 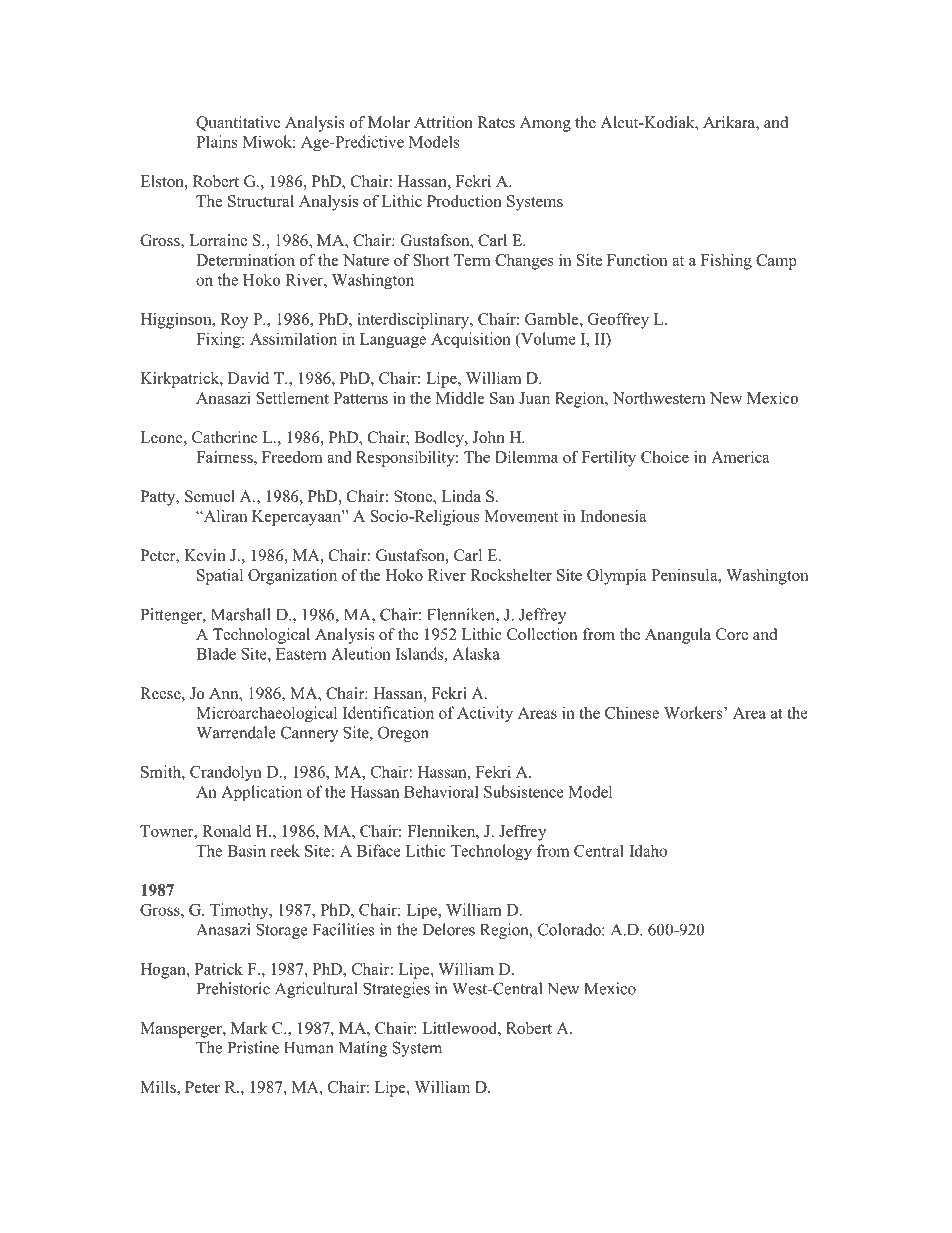 I want to click on Technology, so click(x=491, y=852).
